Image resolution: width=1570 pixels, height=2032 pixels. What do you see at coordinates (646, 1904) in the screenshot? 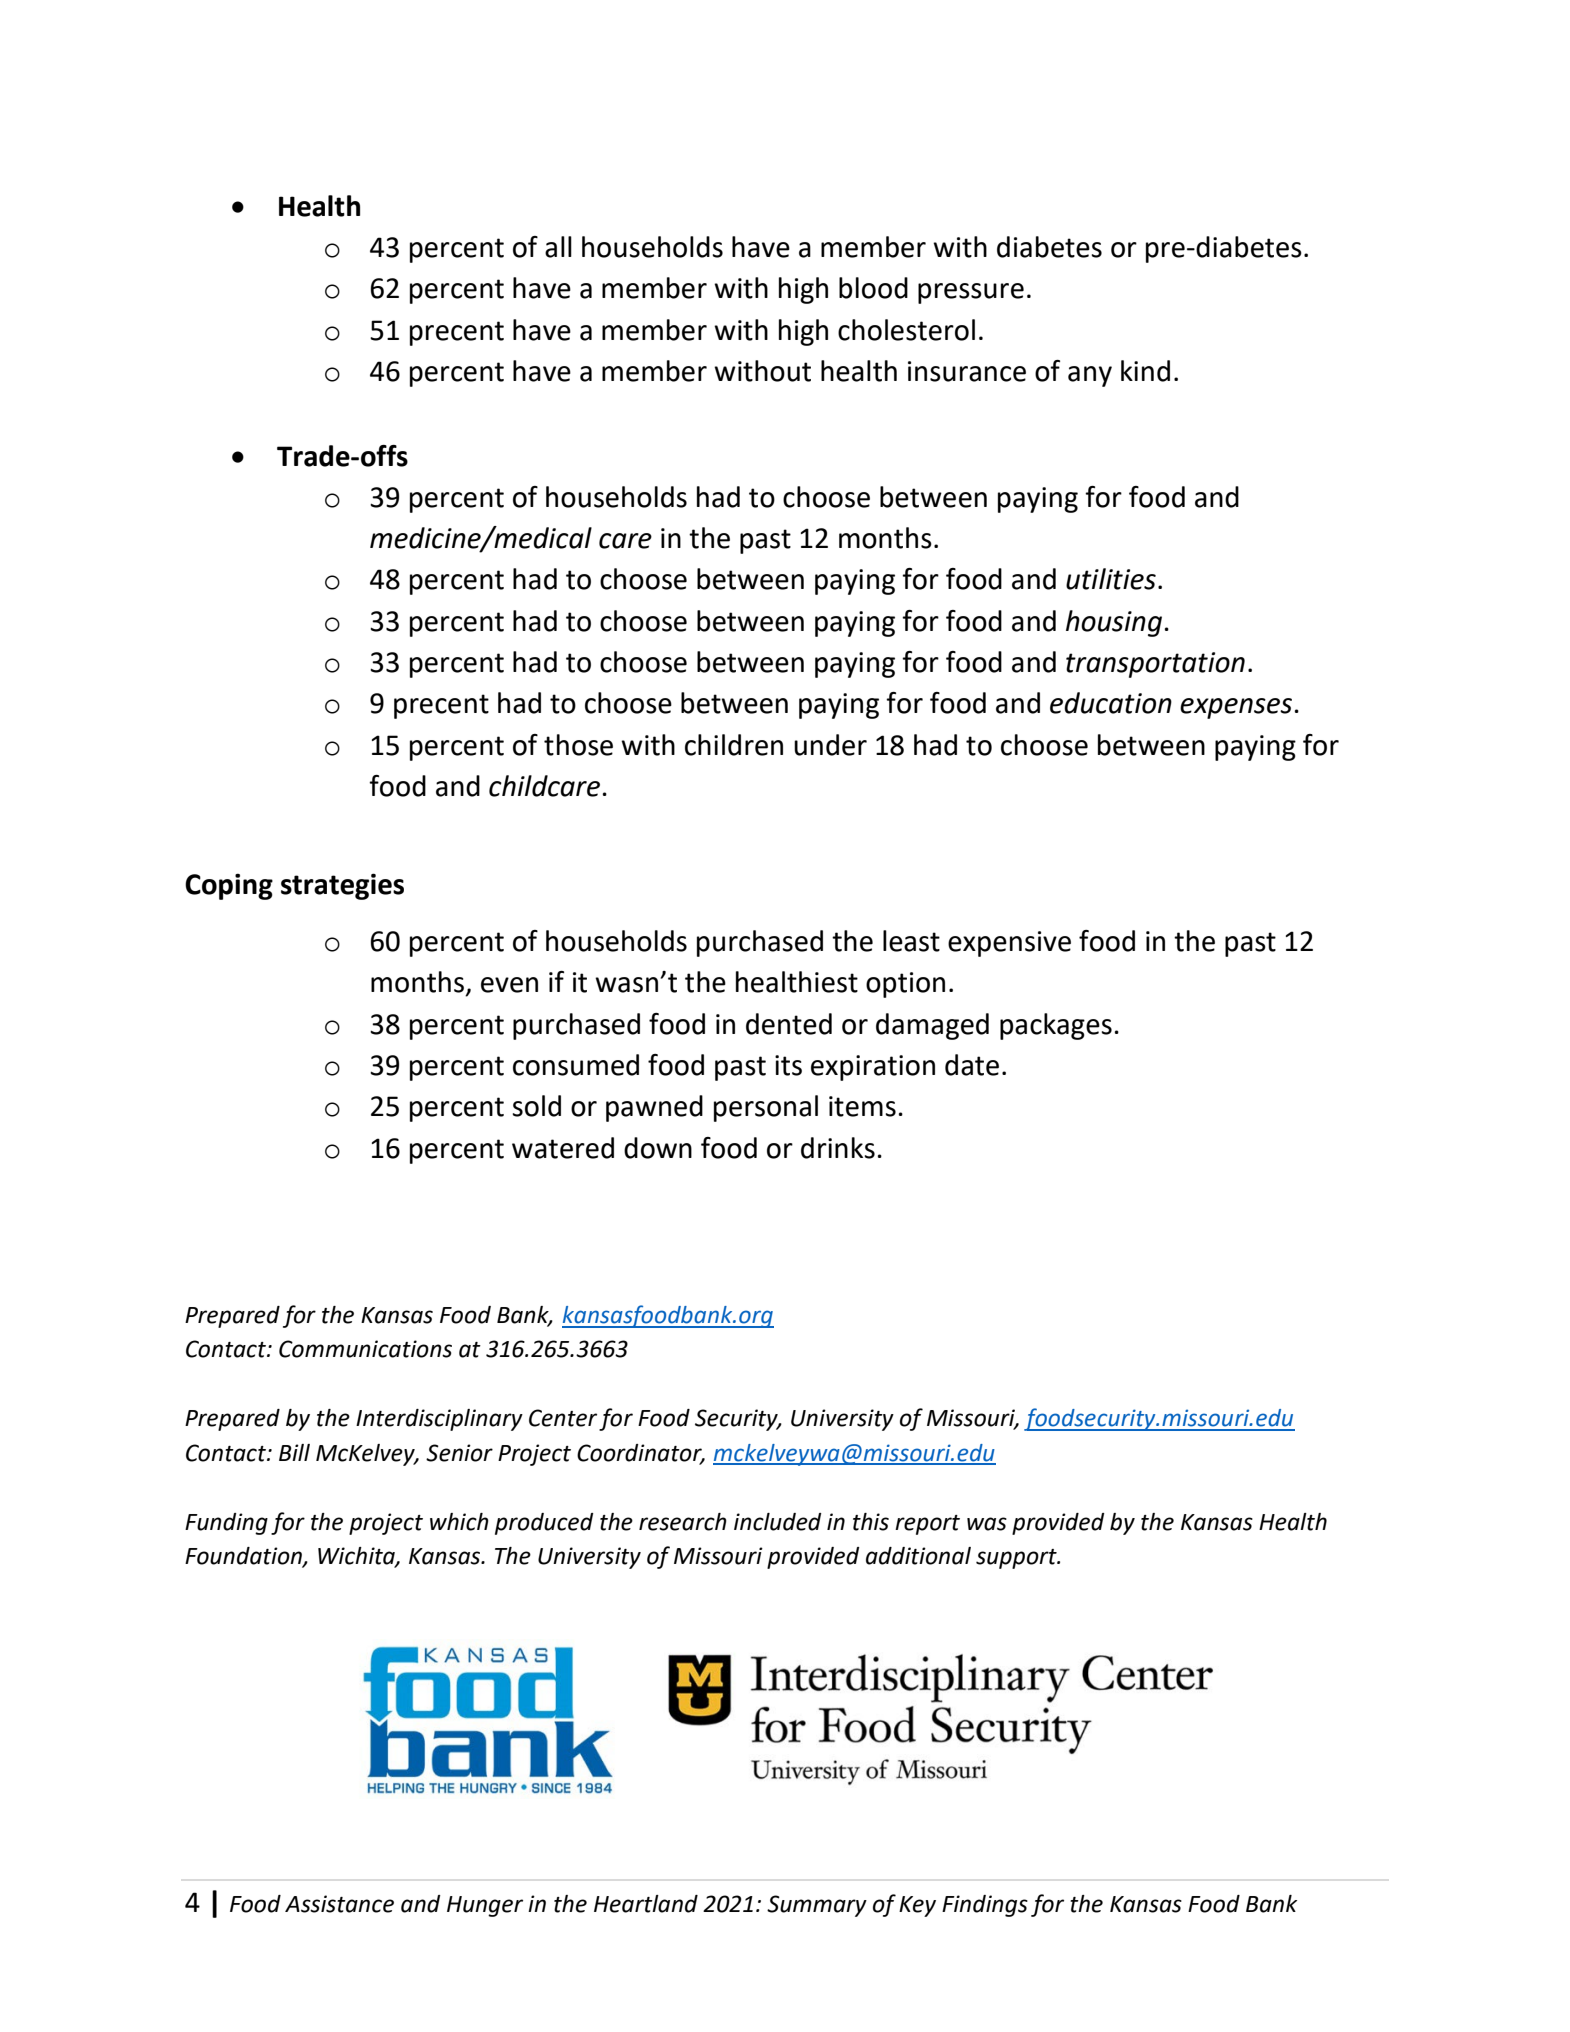
I see `Heartland` at bounding box center [646, 1904].
